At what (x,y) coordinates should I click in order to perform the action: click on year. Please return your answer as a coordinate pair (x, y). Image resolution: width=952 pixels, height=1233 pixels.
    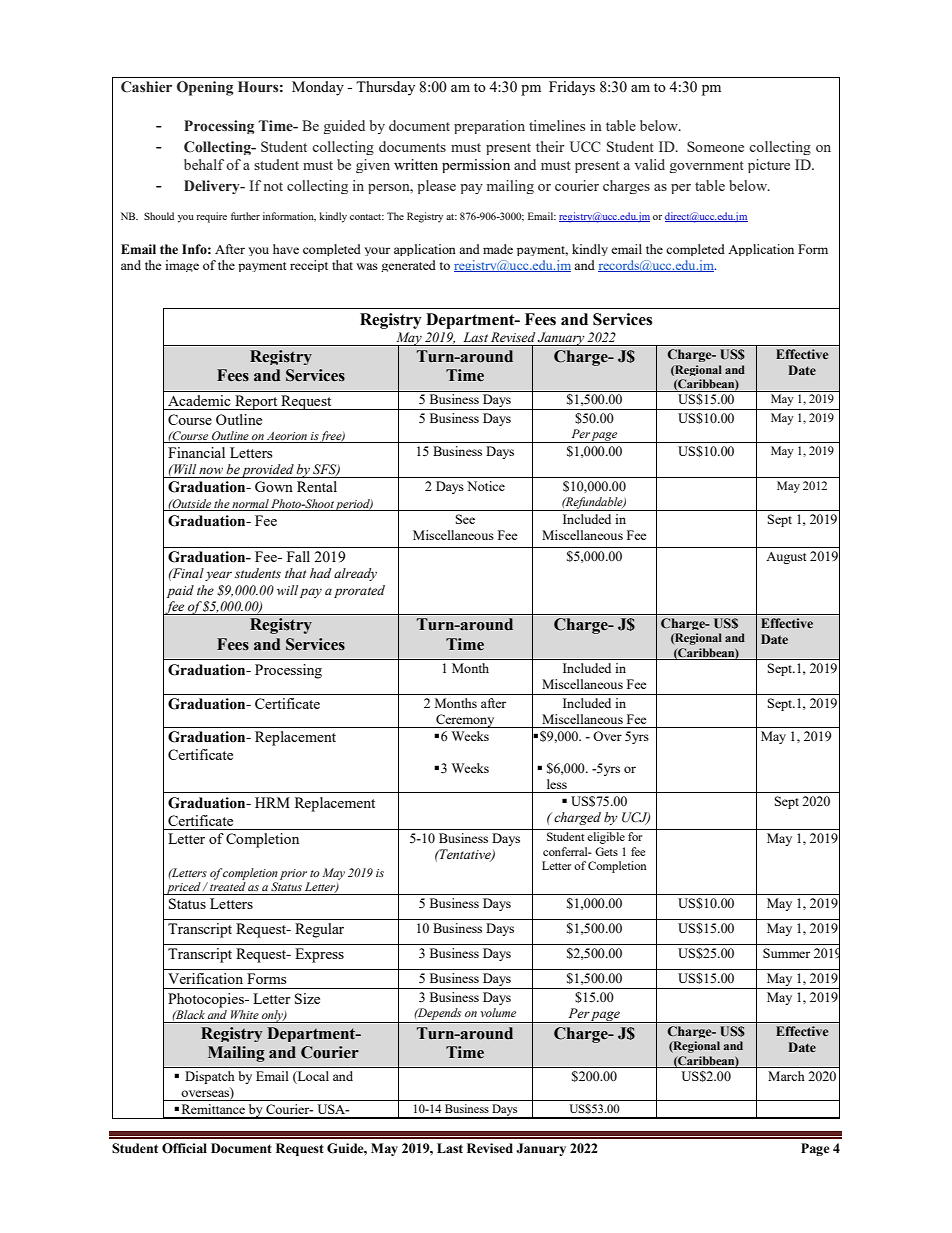
    Looking at the image, I should click on (218, 576).
